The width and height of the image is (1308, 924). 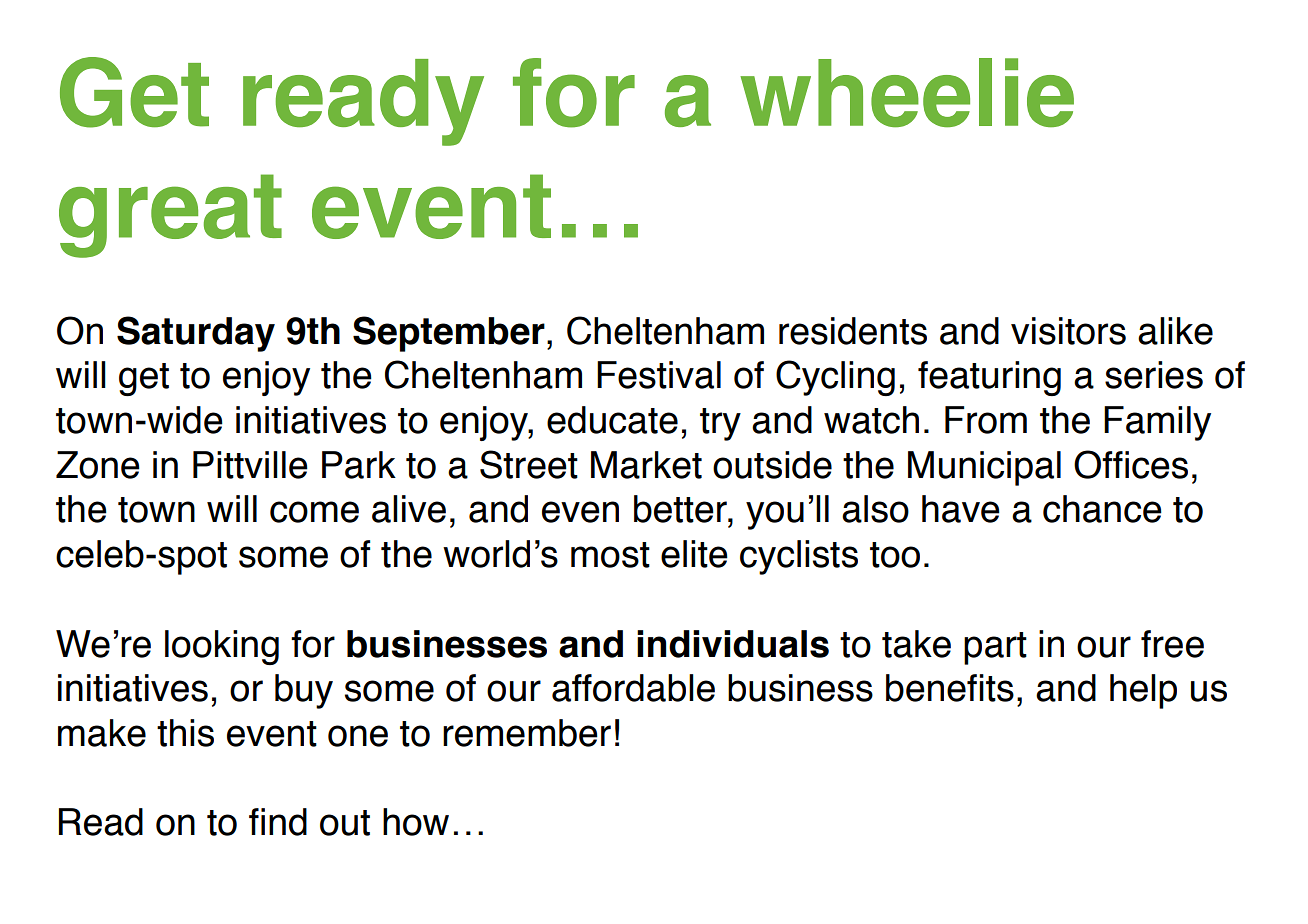 I want to click on come, so click(x=314, y=512).
